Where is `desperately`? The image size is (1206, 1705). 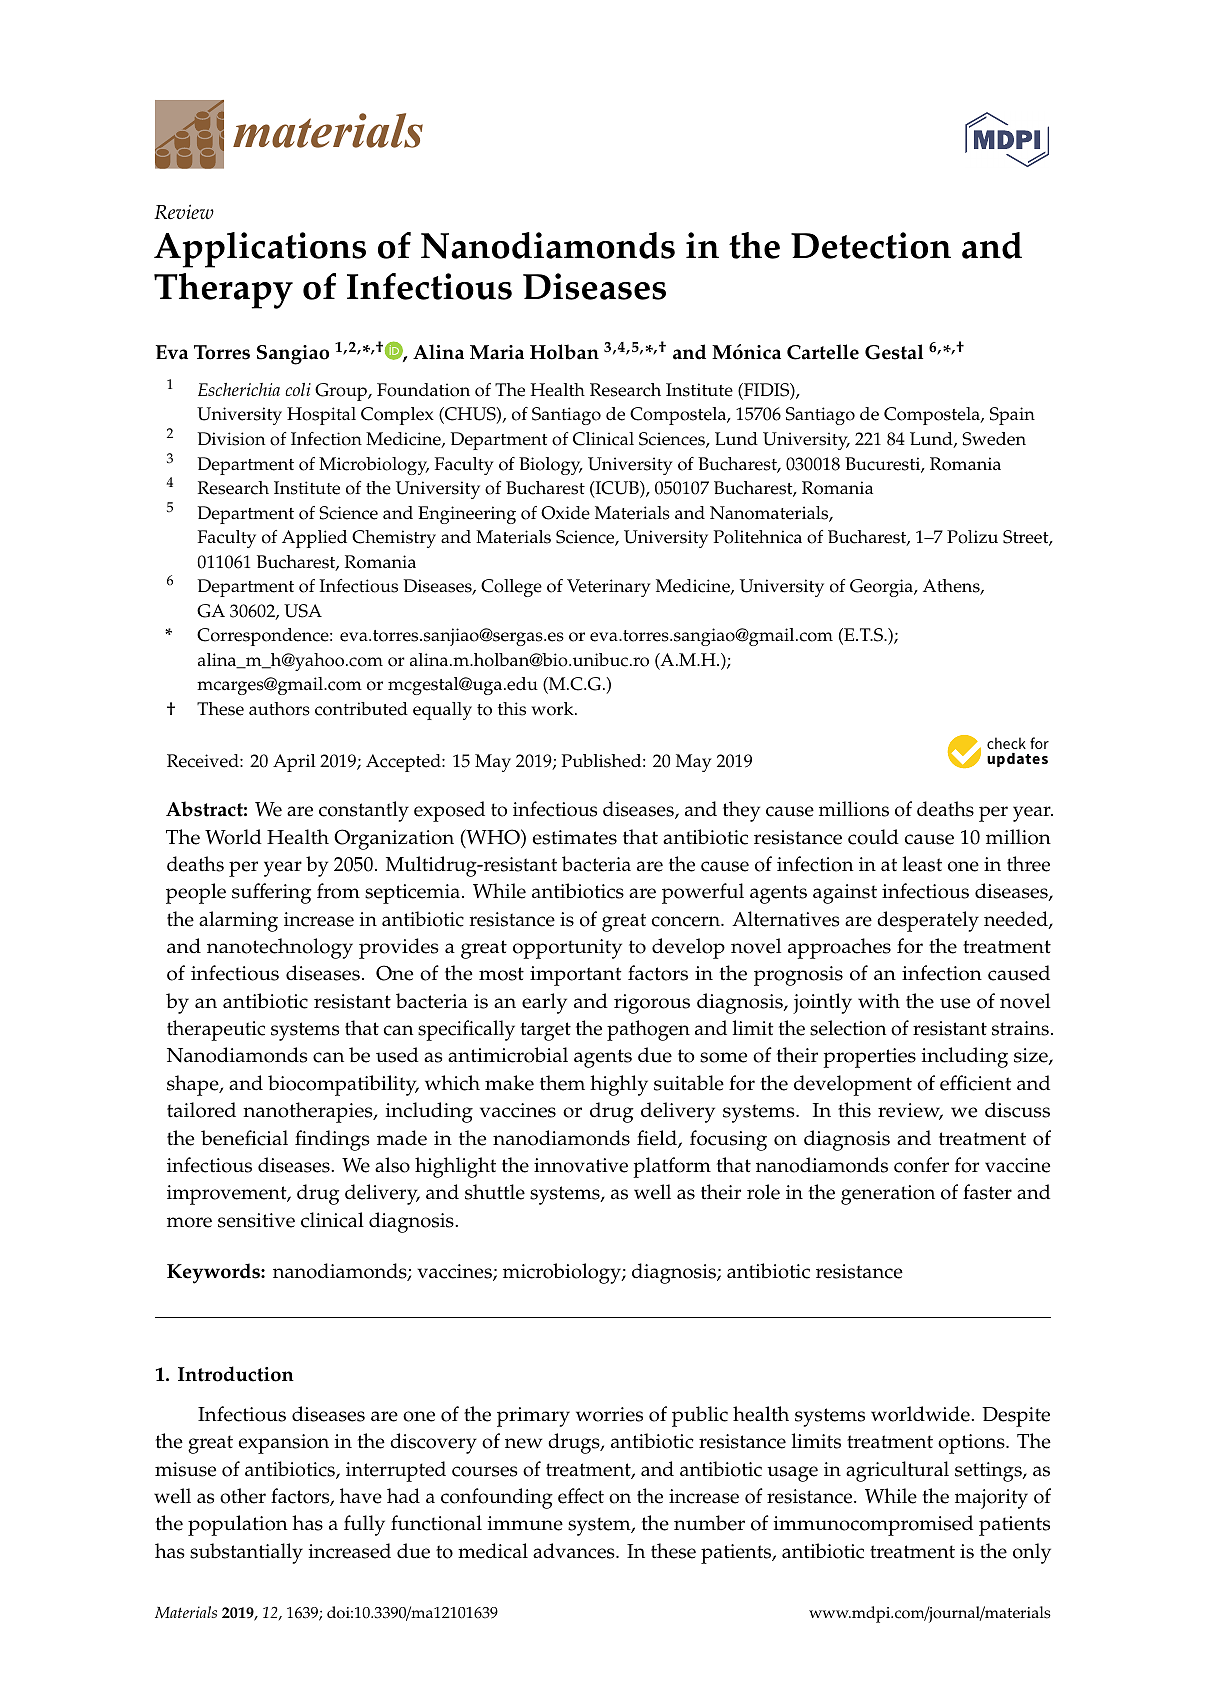 desperately is located at coordinates (928, 921).
